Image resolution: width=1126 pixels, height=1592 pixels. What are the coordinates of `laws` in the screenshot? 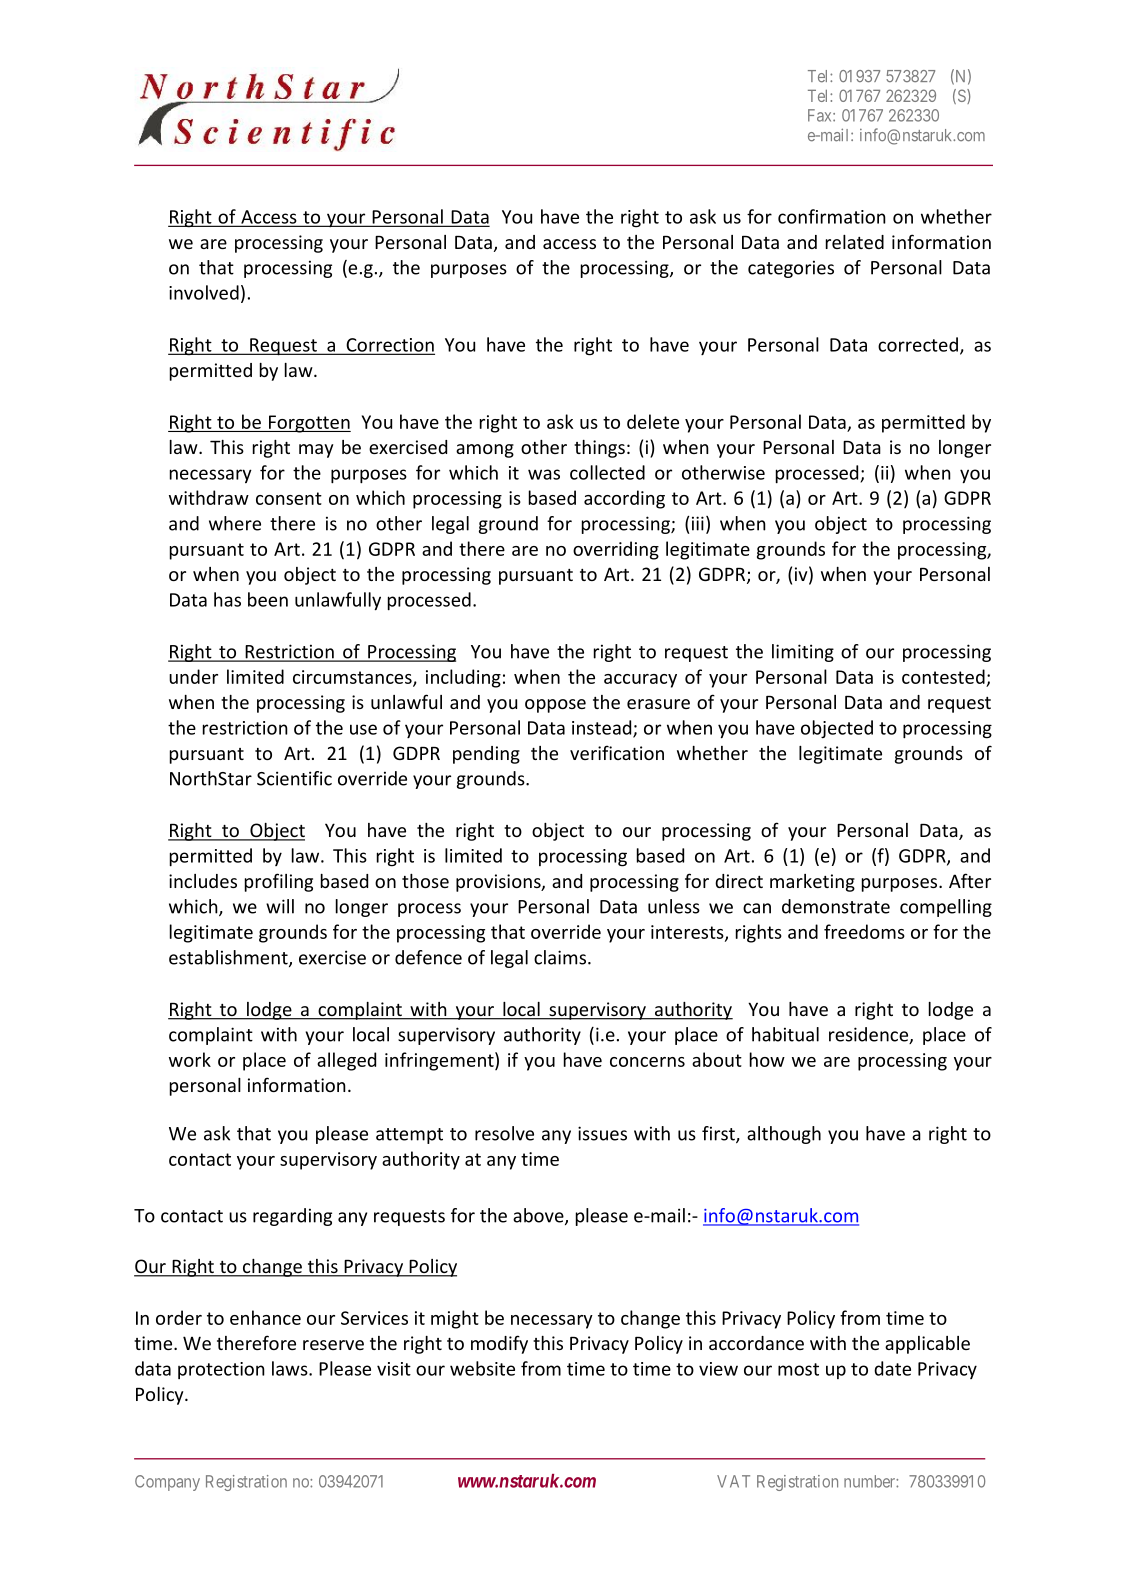 It's located at (291, 1368).
